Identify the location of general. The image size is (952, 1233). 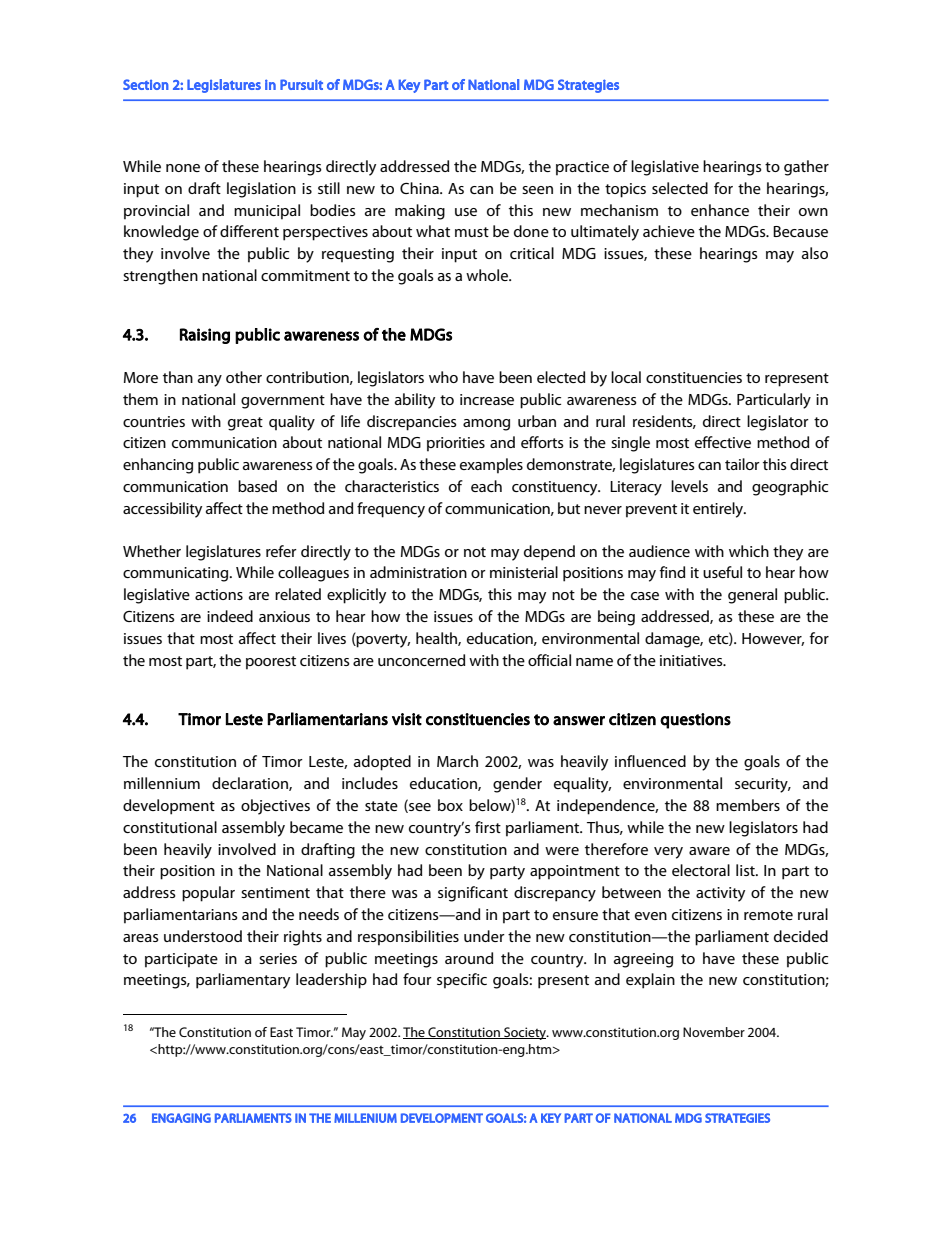
(752, 596).
